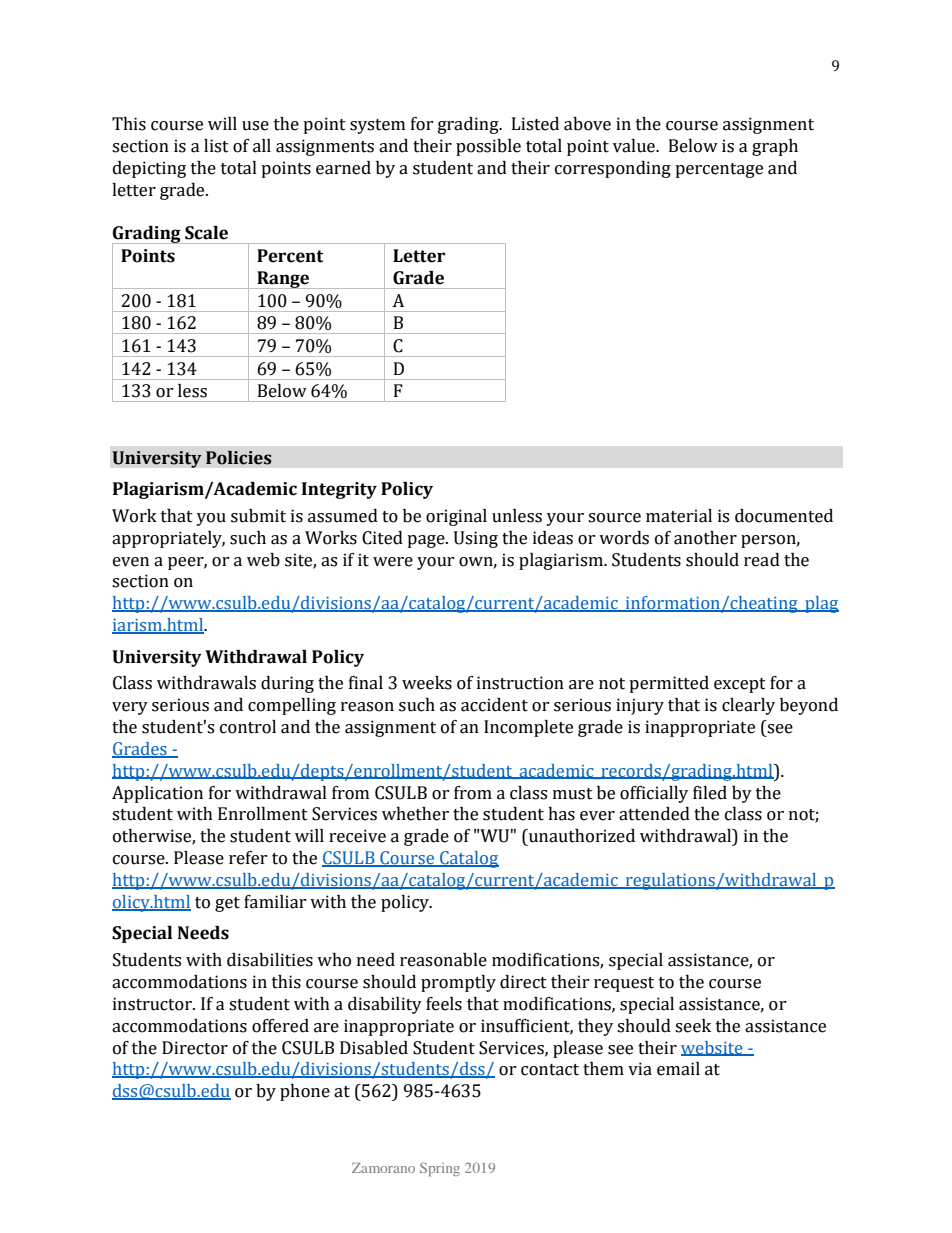 The height and width of the screenshot is (1233, 952). What do you see at coordinates (775, 147) in the screenshot?
I see `graph` at bounding box center [775, 147].
